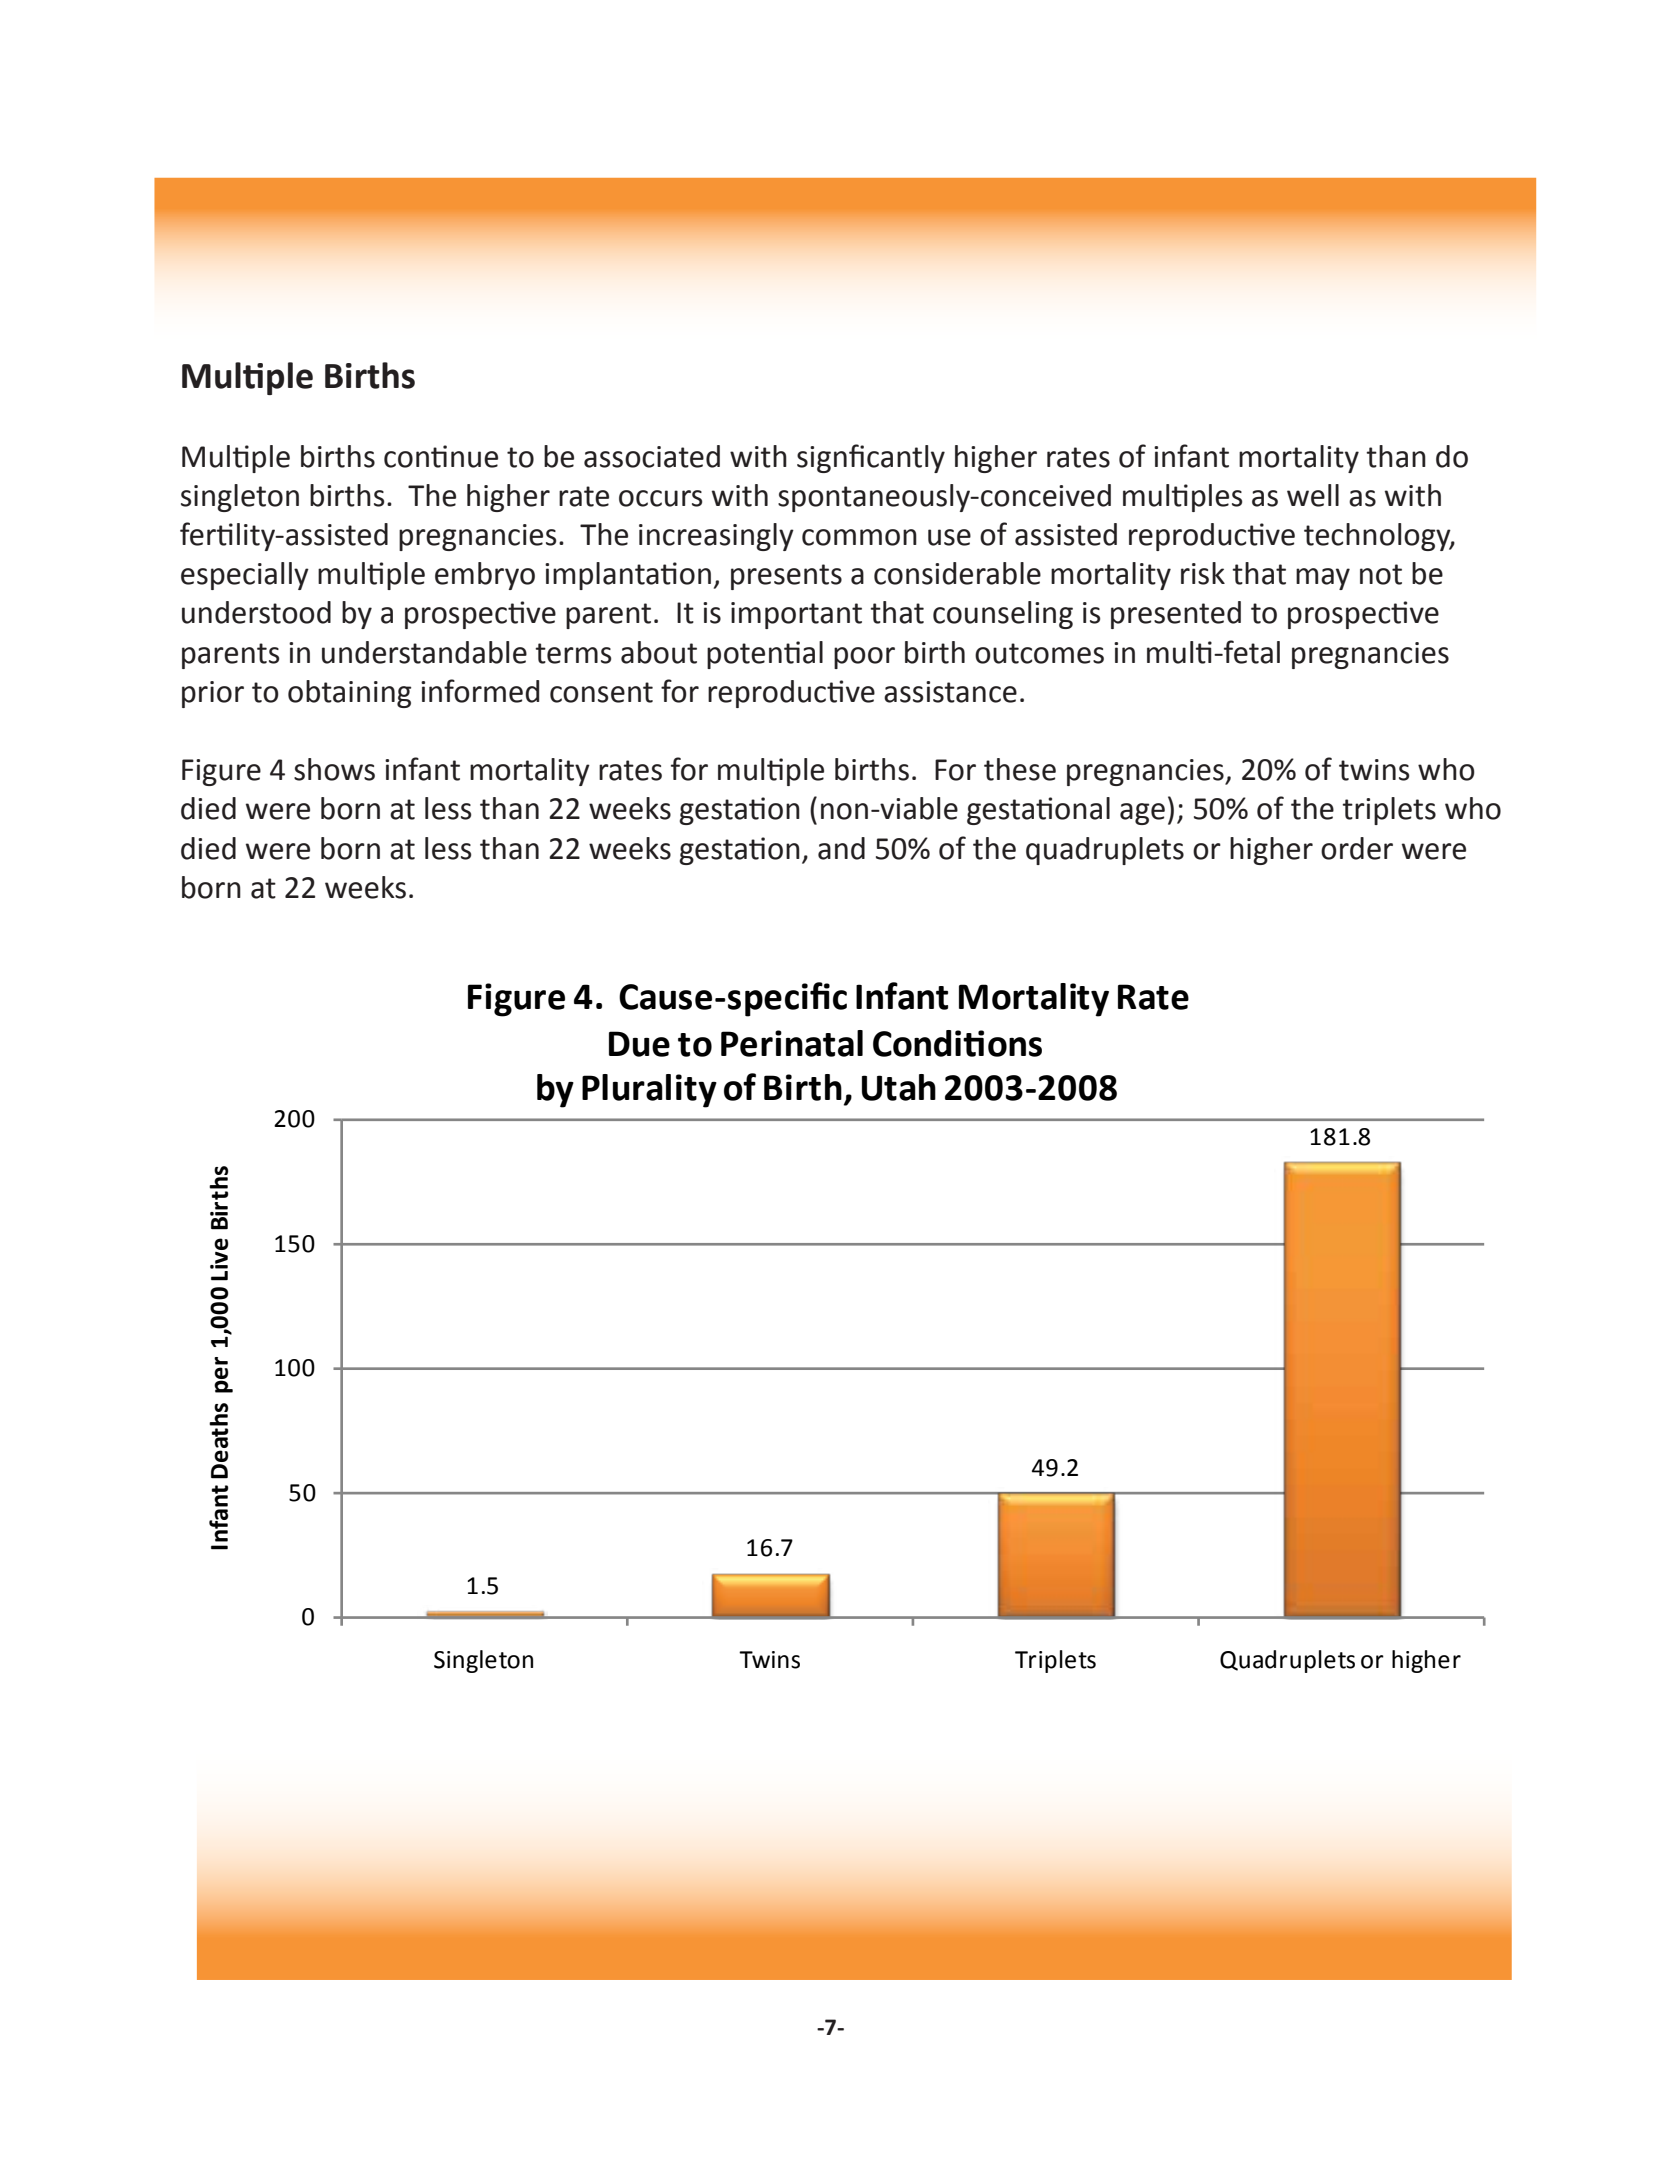 The image size is (1667, 2157). Describe the element at coordinates (441, 456) in the screenshot. I see `continue` at that location.
